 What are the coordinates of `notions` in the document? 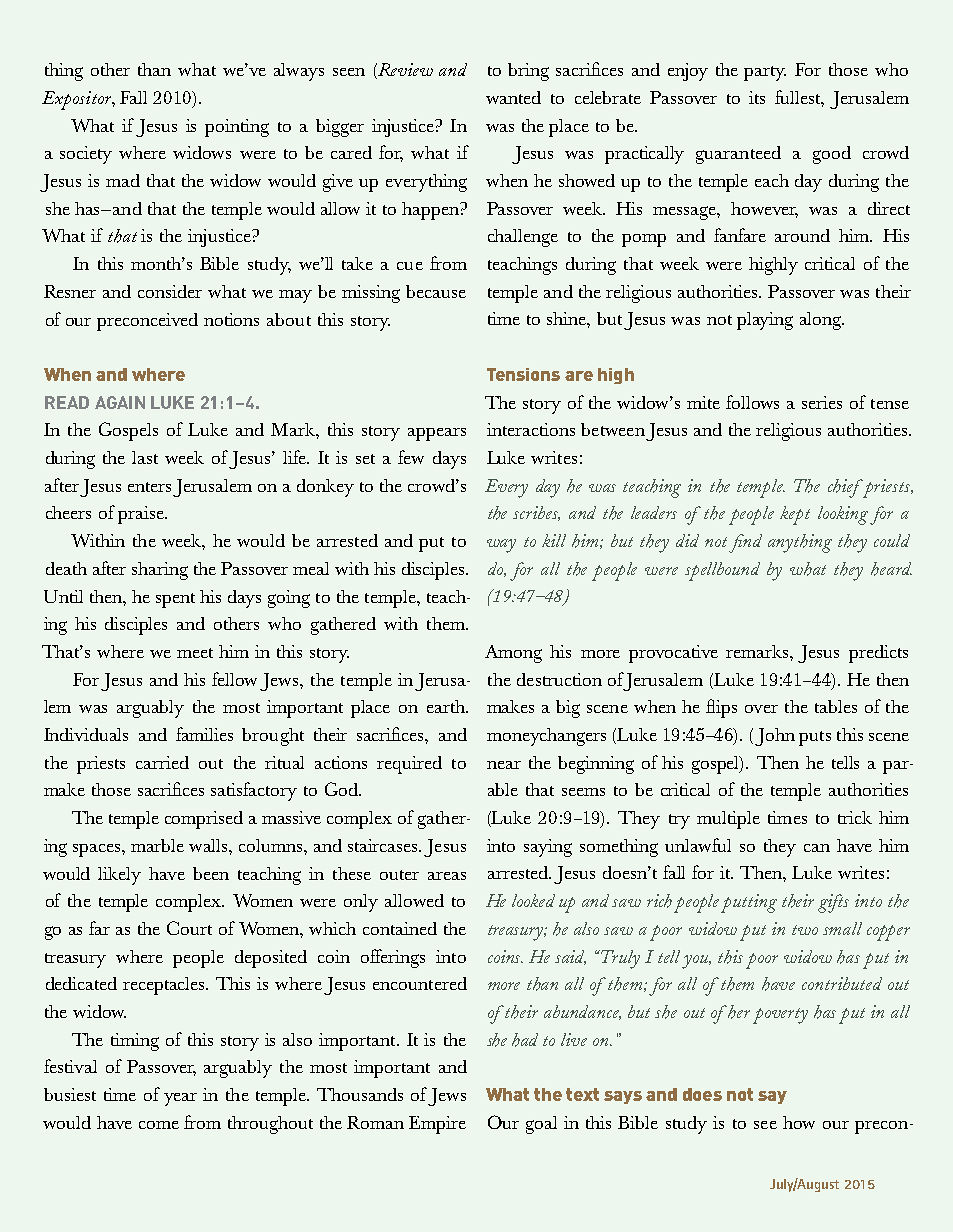 It's located at (231, 319).
